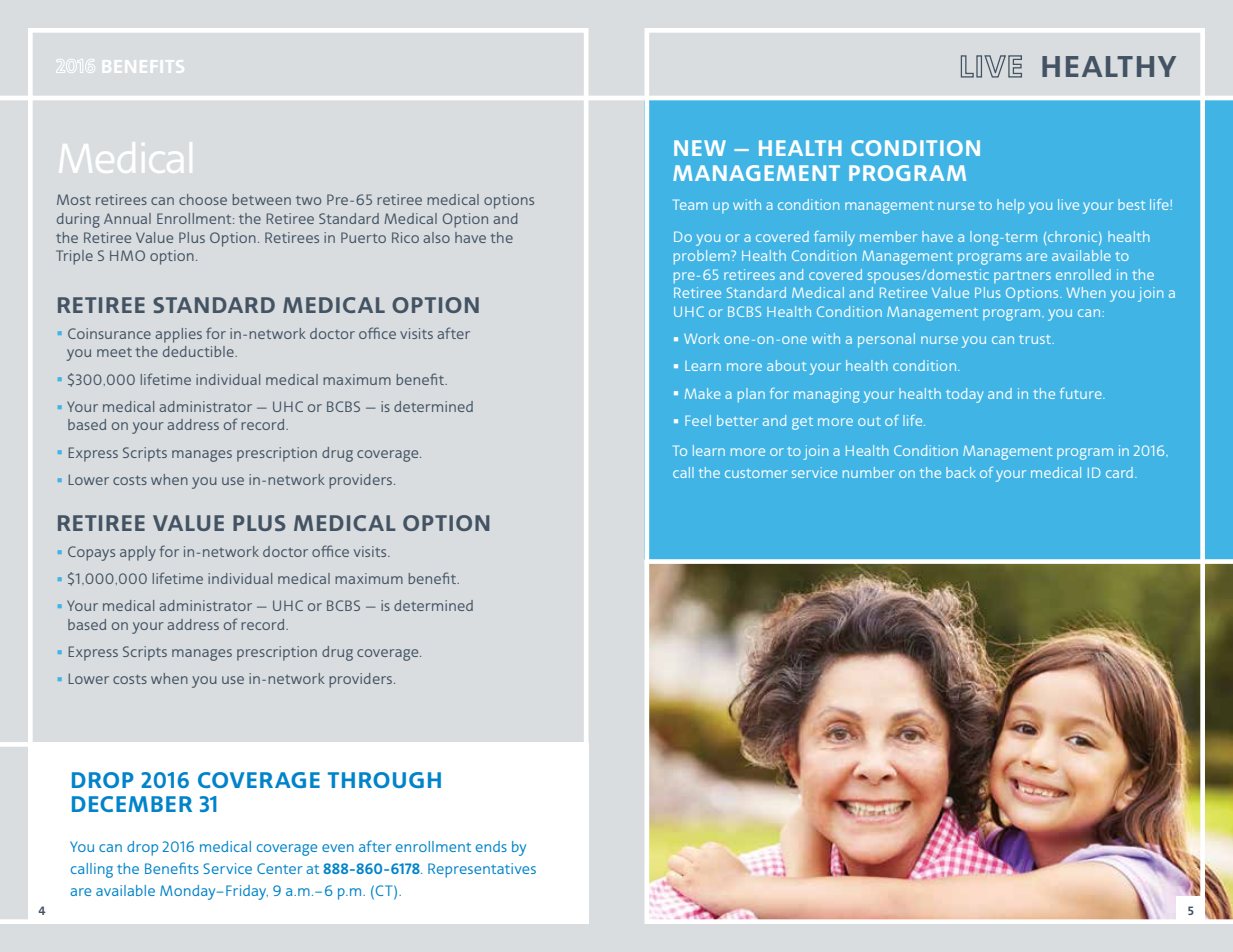 This image has height=952, width=1233. What do you see at coordinates (700, 148) in the image?
I see `NEW` at bounding box center [700, 148].
